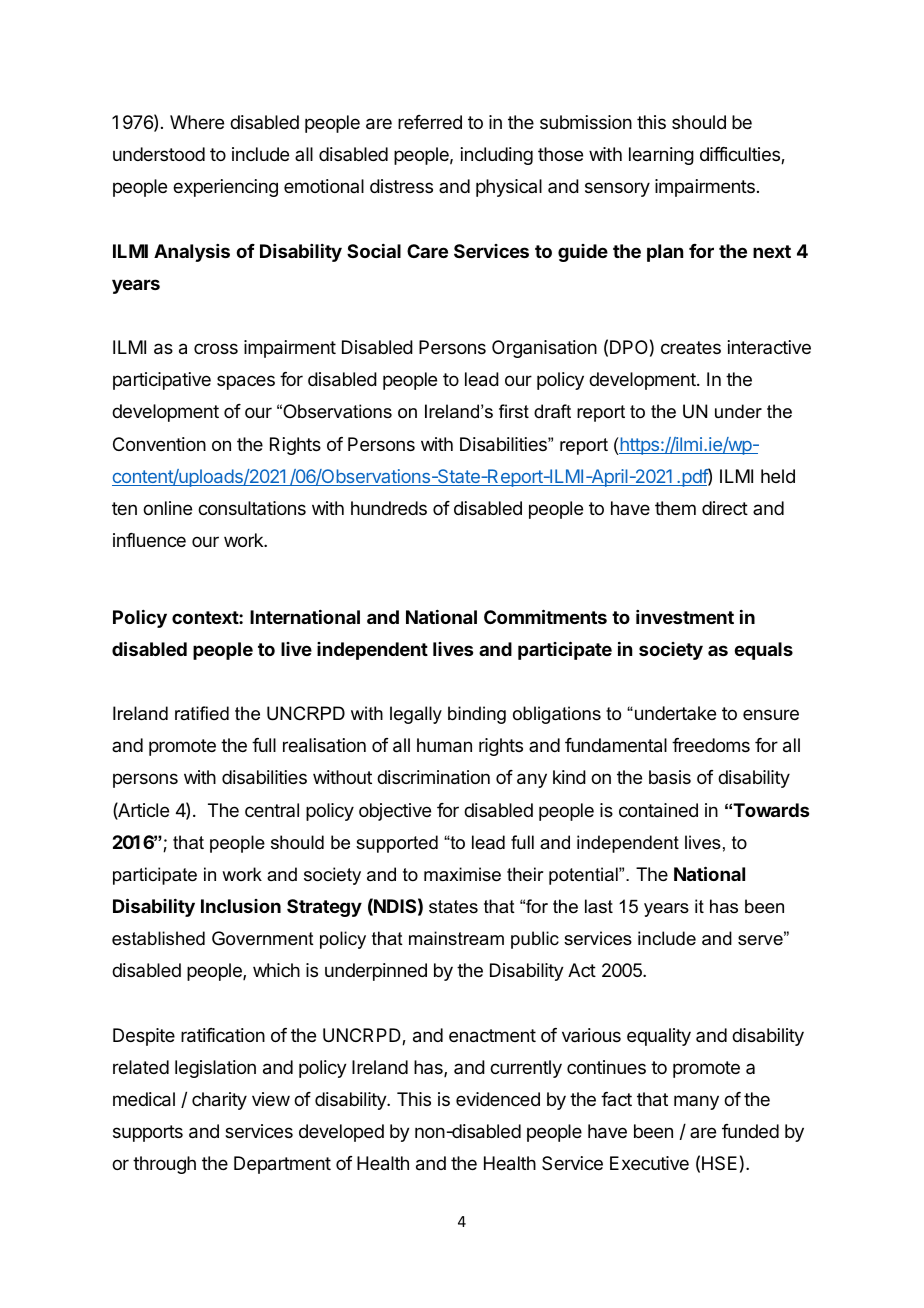  What do you see at coordinates (225, 188) in the document?
I see `experiencing` at bounding box center [225, 188].
